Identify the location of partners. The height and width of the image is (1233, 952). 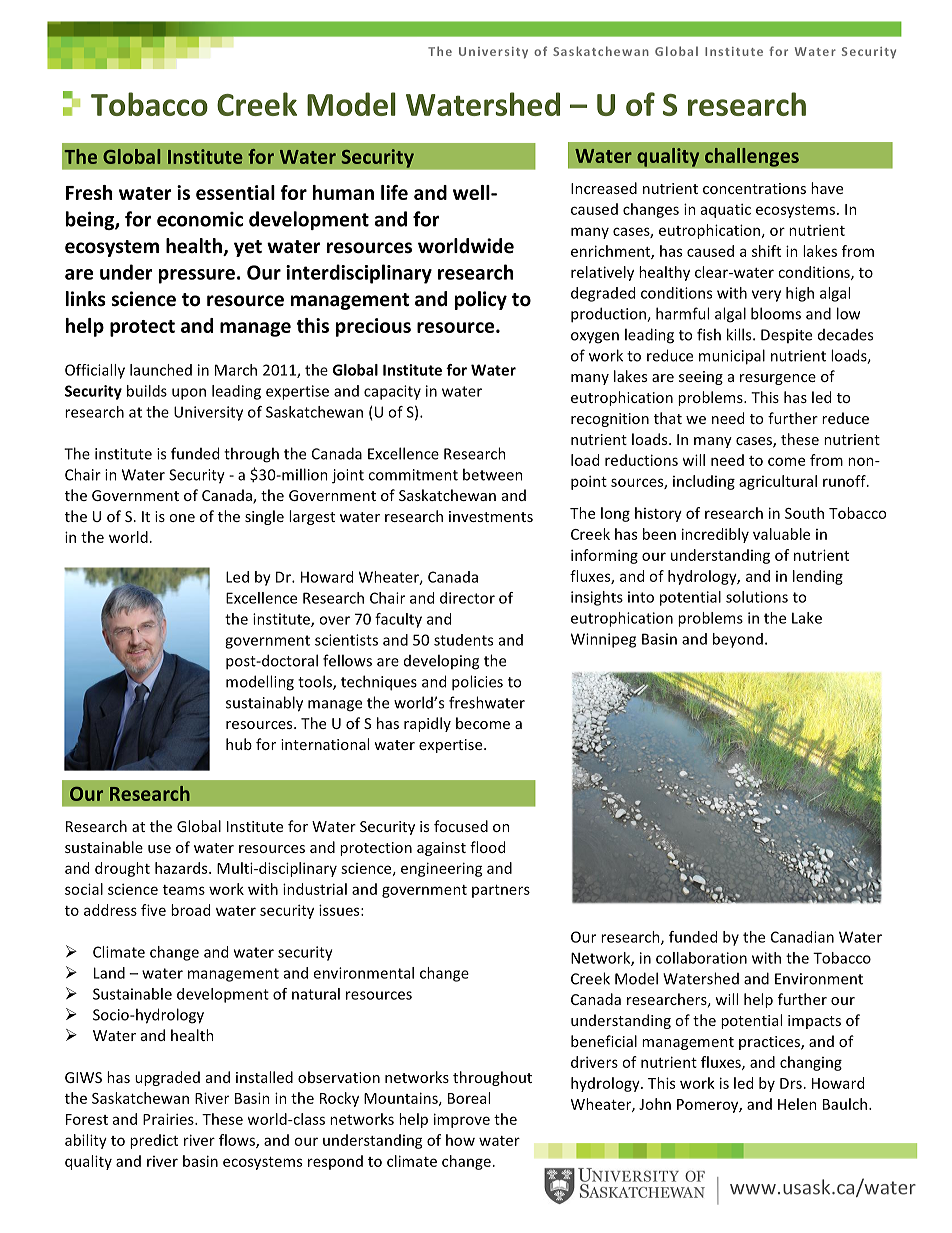
(501, 891).
